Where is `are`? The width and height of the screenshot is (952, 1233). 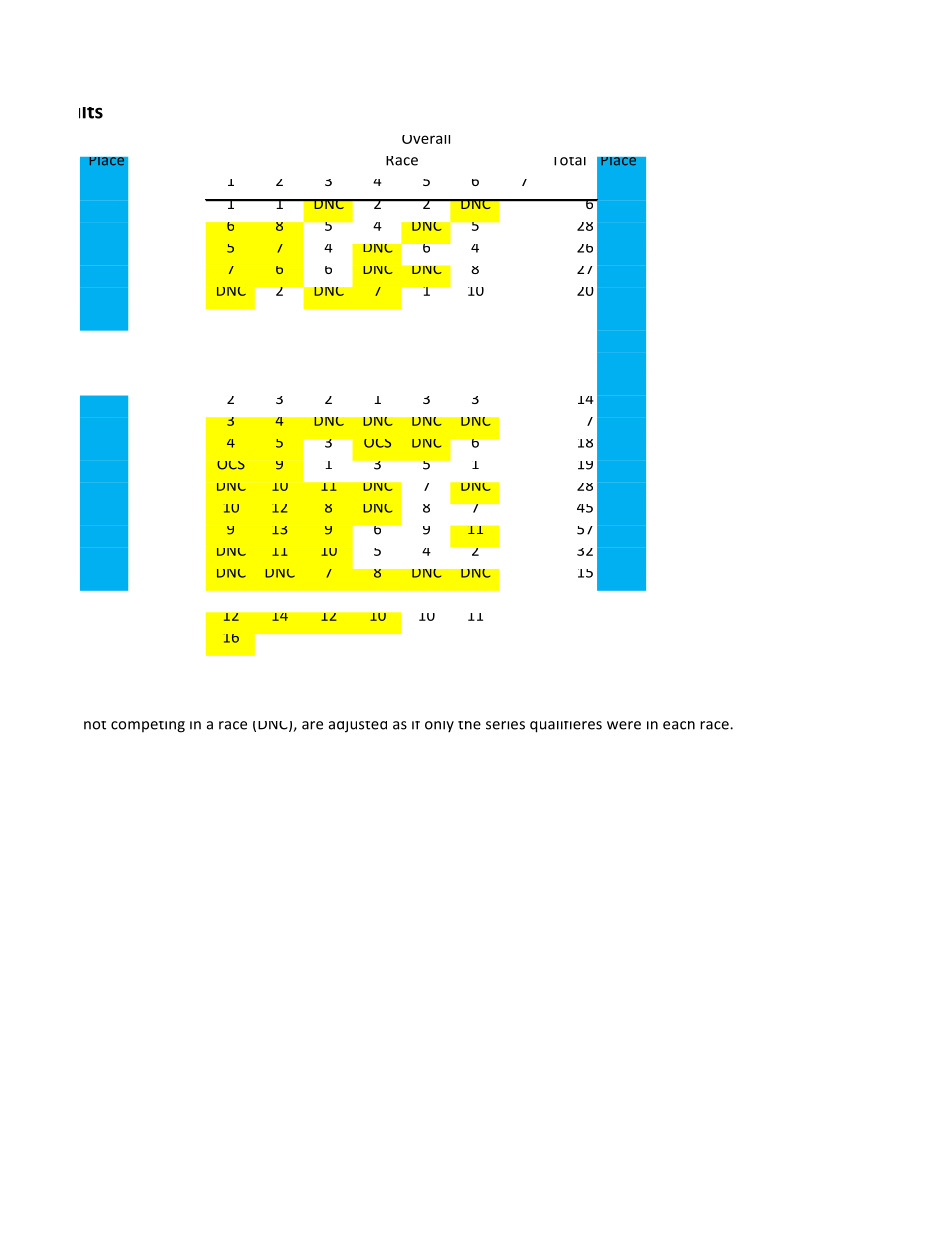
are is located at coordinates (312, 725).
